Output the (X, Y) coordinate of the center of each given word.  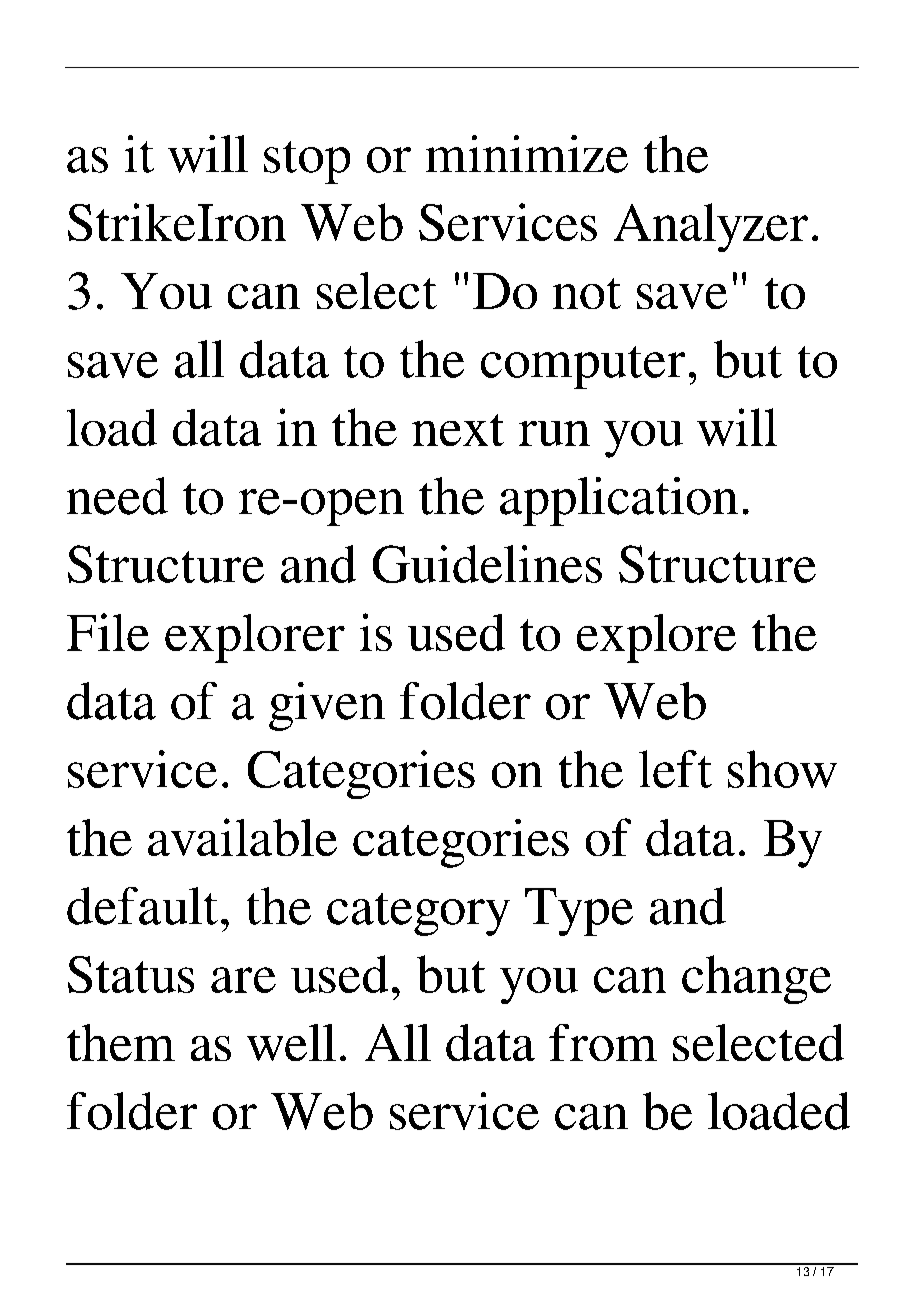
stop (307, 162)
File (108, 632)
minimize (527, 154)
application (619, 501)
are (243, 980)
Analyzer (711, 227)
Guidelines (487, 564)
